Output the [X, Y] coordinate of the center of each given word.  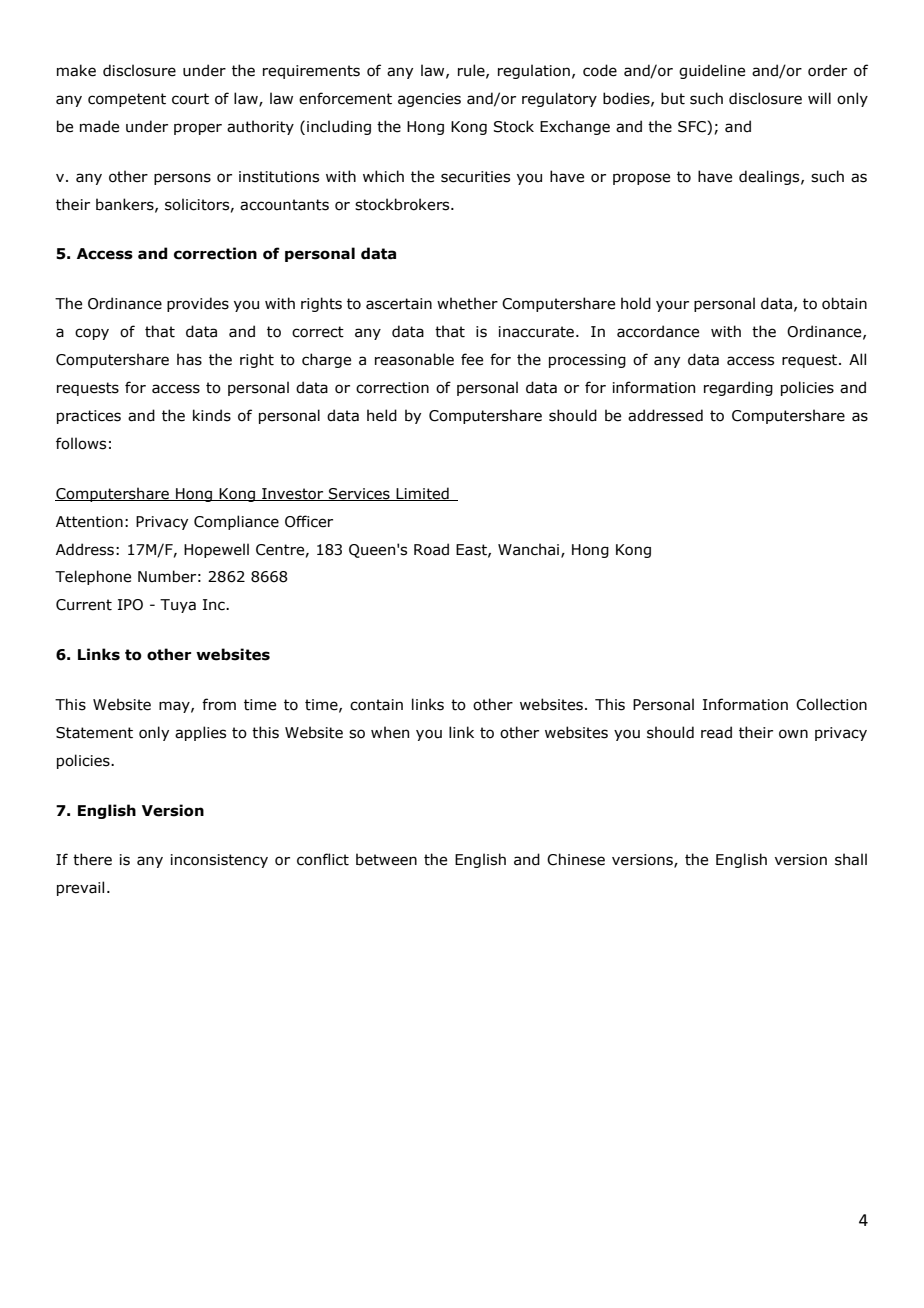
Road [431, 549]
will [819, 98]
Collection [831, 704]
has [189, 359]
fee [472, 359]
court [190, 99]
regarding [738, 388]
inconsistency [219, 861]
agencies [429, 100]
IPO [130, 605]
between [386, 859]
